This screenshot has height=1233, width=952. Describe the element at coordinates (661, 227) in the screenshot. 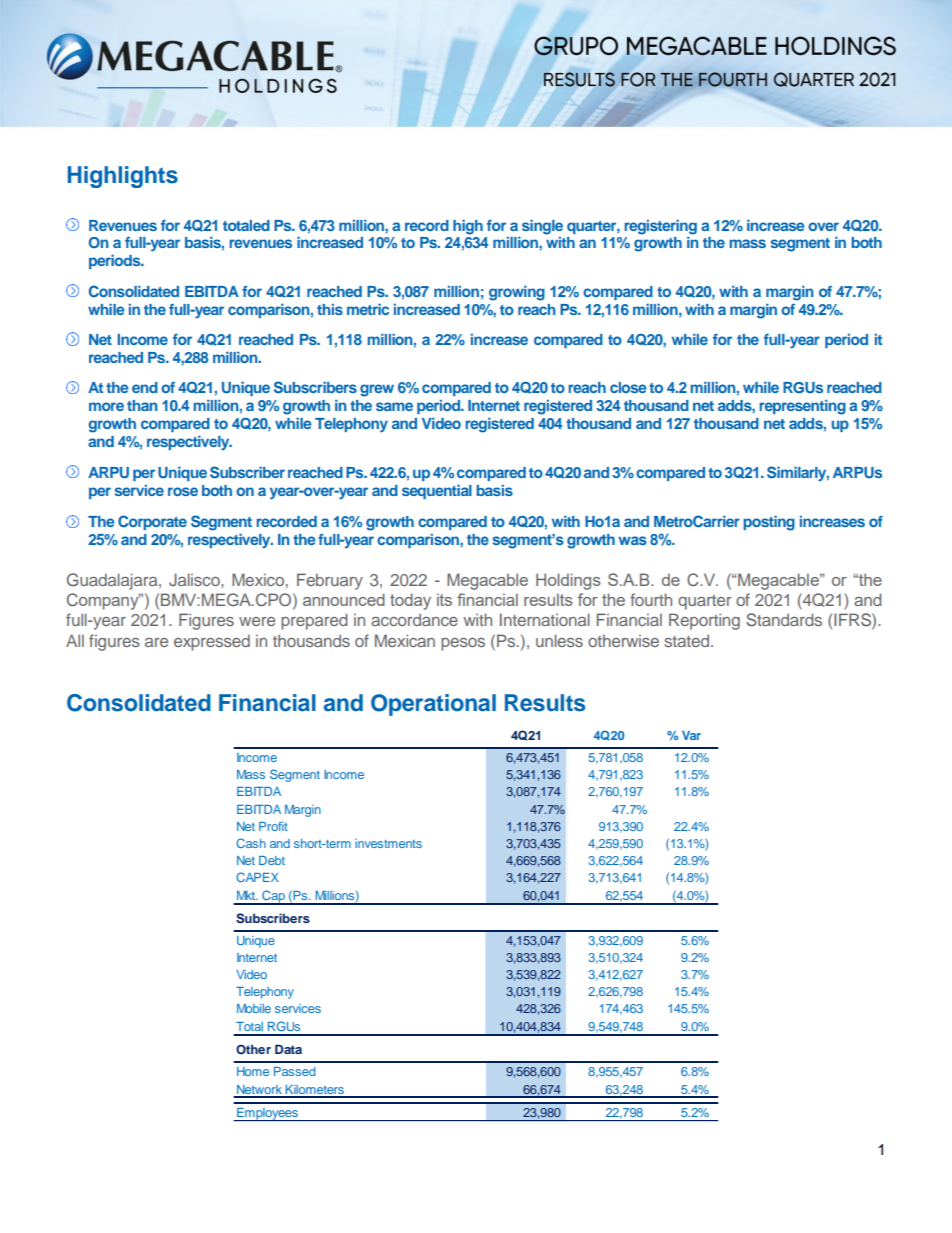

I see `registering` at that location.
